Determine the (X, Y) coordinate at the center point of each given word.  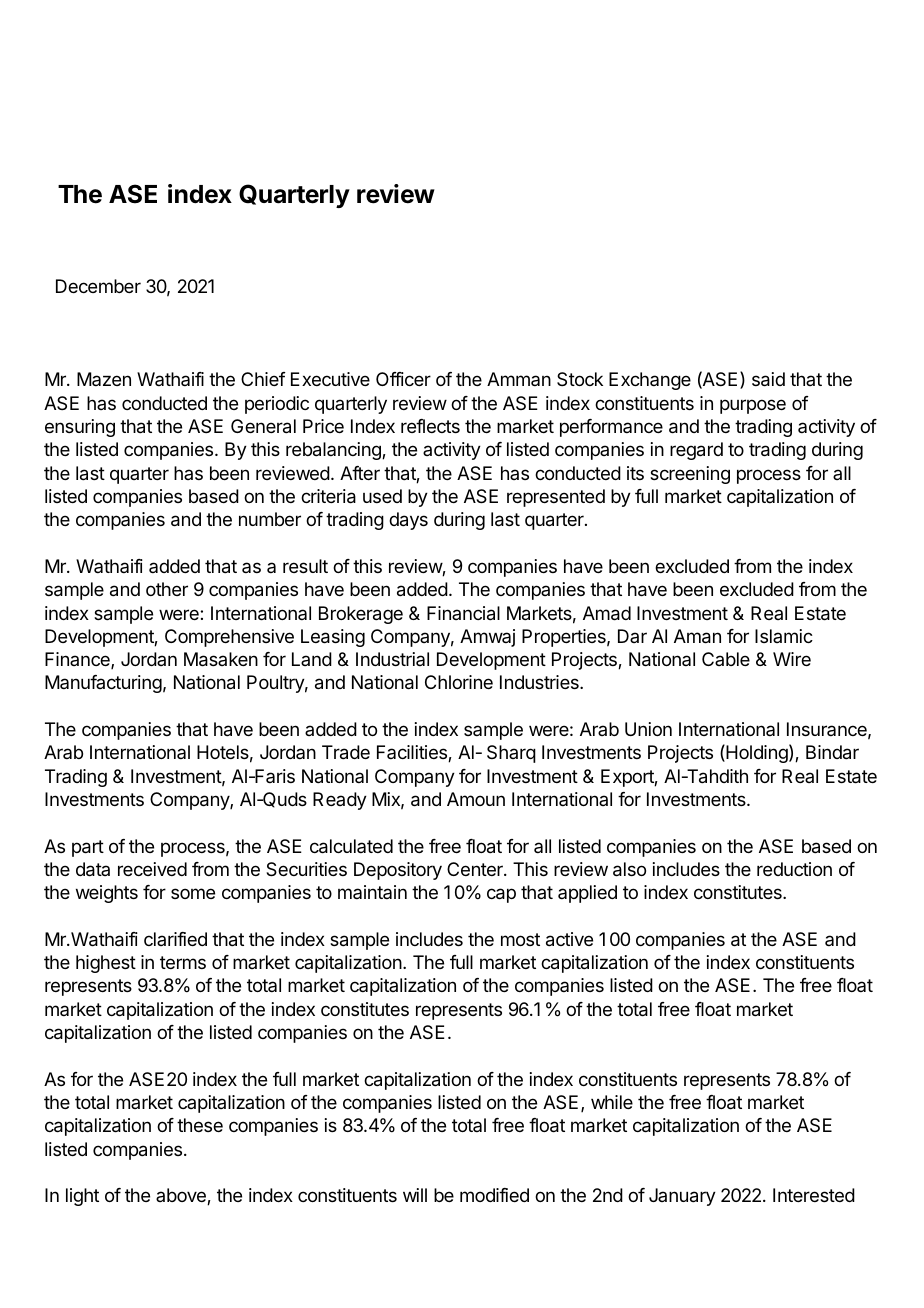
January (682, 1197)
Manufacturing (103, 684)
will (415, 1195)
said (768, 379)
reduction (794, 869)
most (520, 939)
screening (690, 475)
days (408, 521)
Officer (403, 379)
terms (183, 962)
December (98, 286)
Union (648, 729)
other (167, 589)
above (182, 1196)
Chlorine (459, 682)
